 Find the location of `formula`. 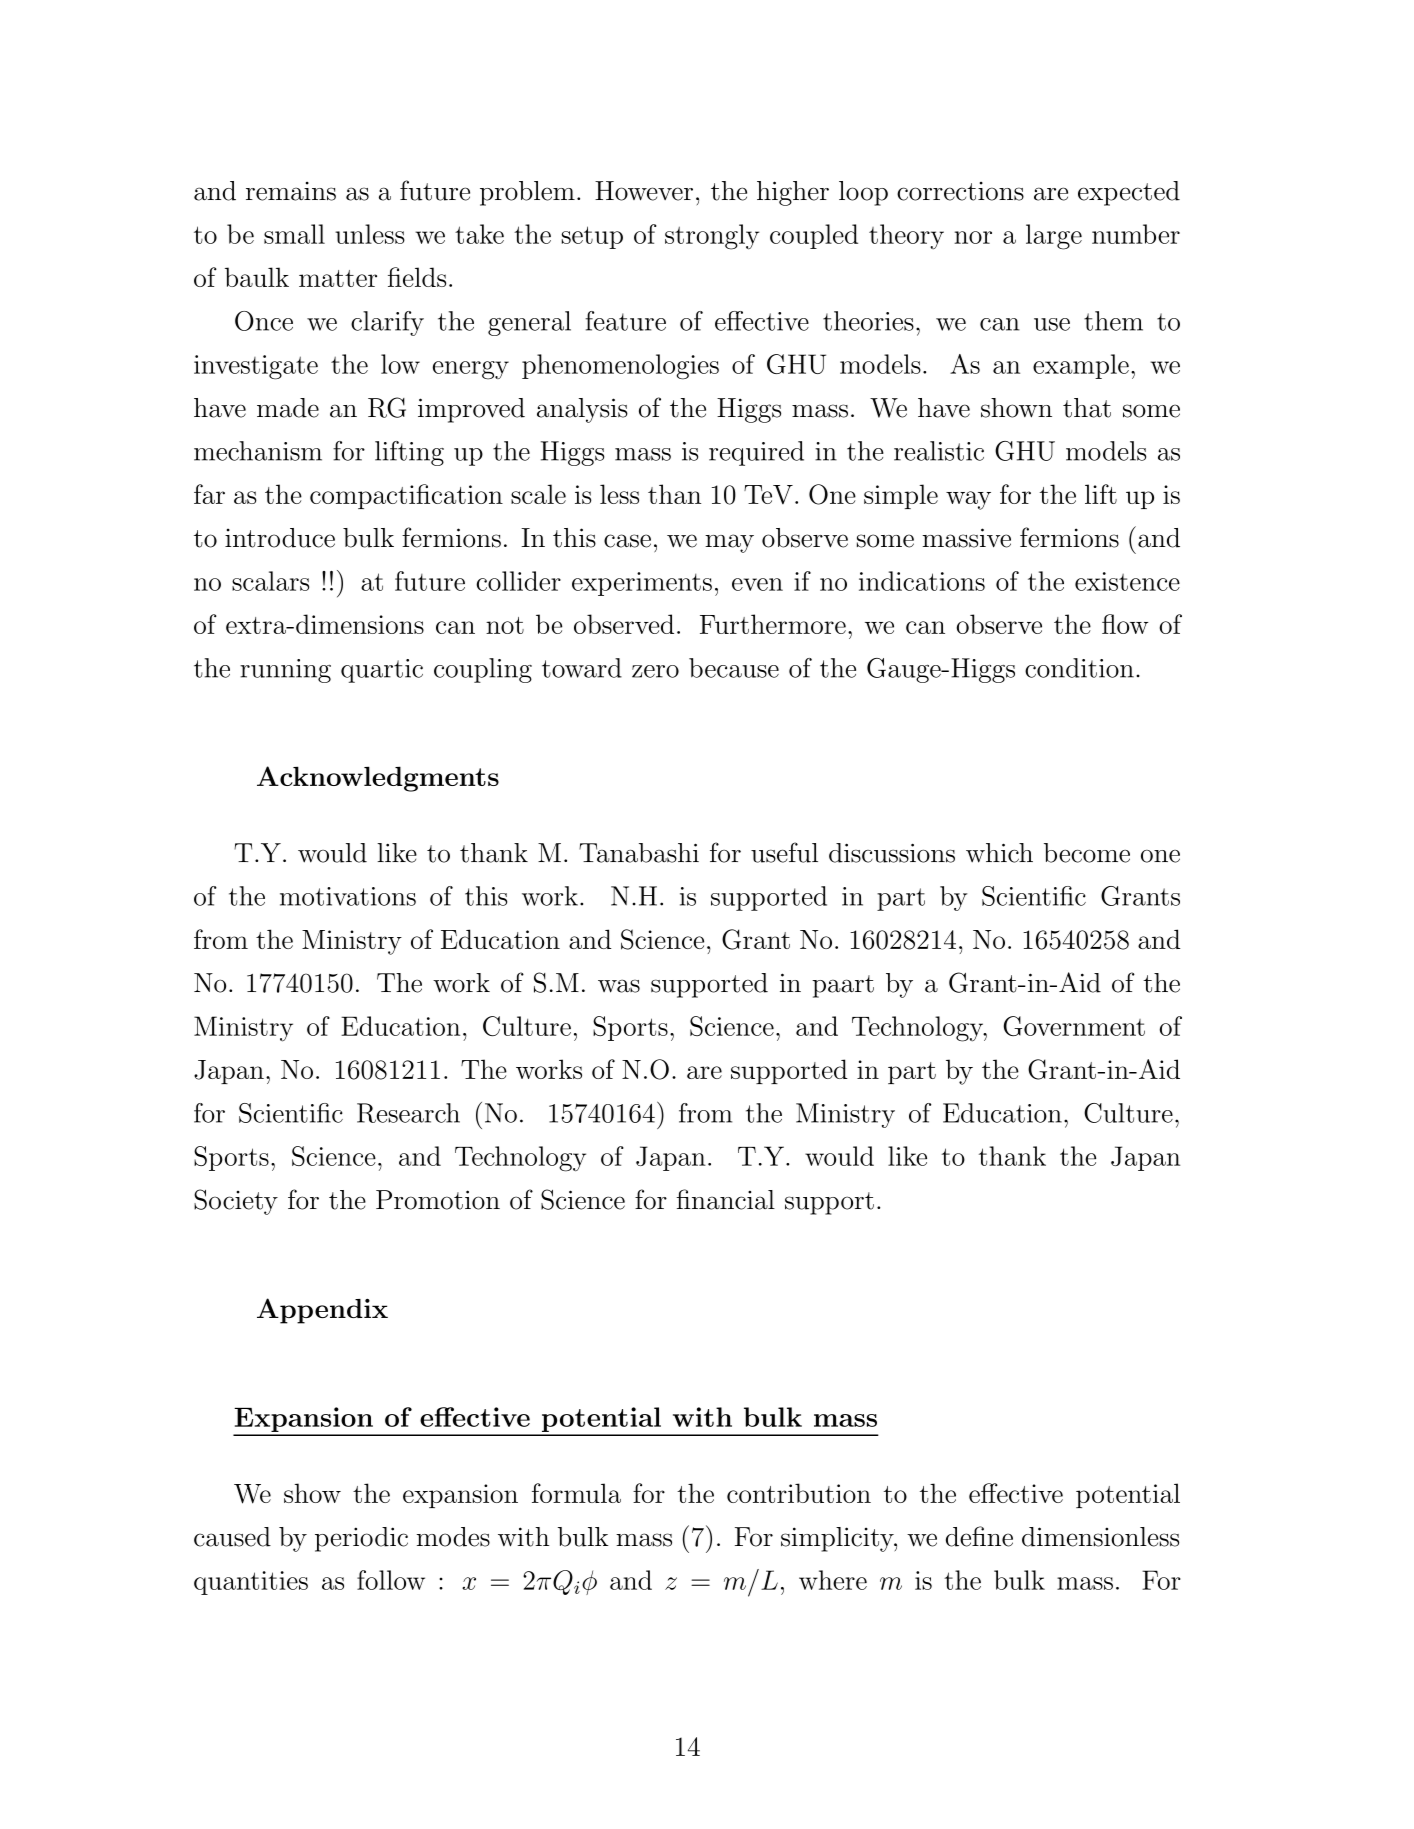

formula is located at coordinates (576, 1493).
